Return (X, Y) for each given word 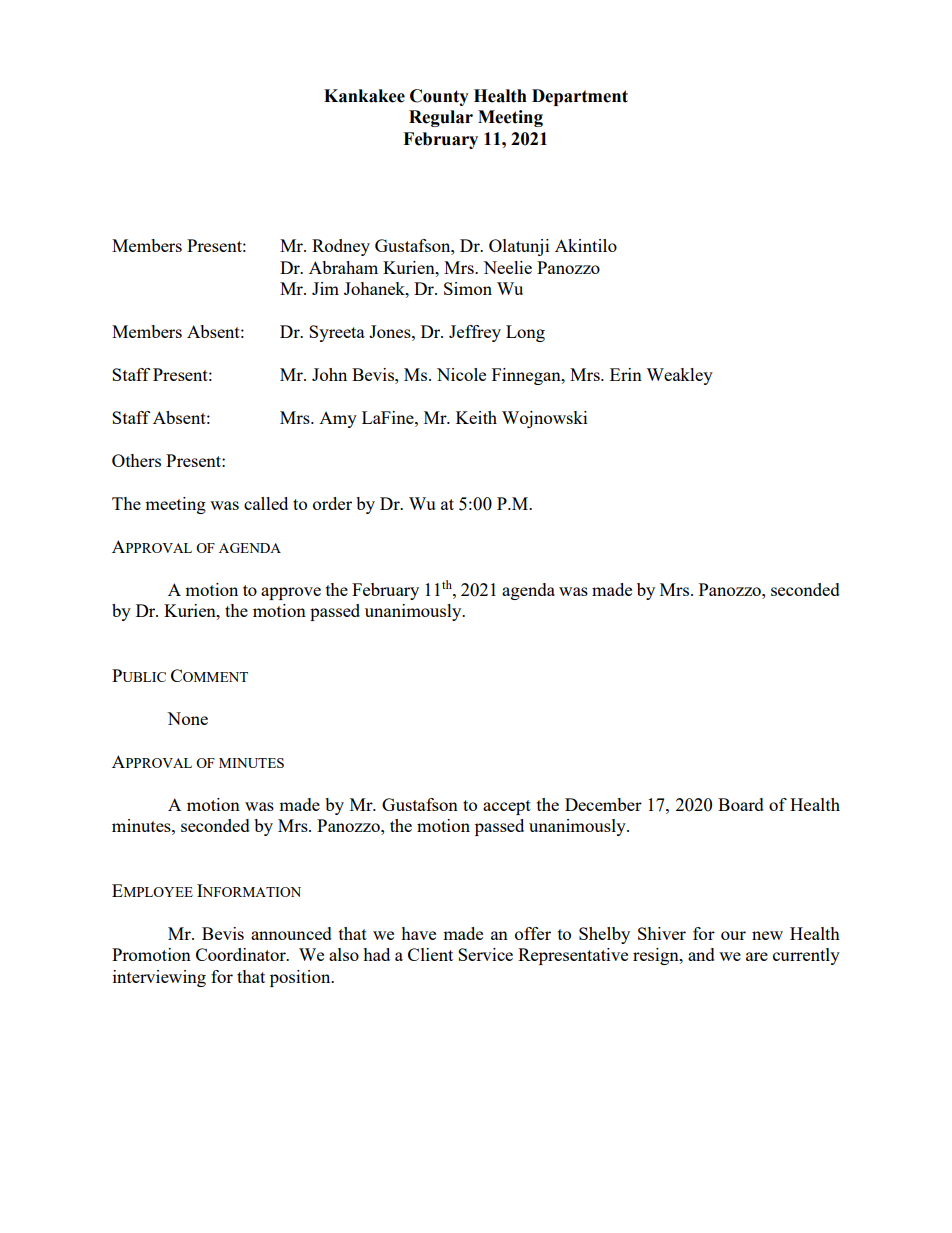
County (439, 97)
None (187, 718)
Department (580, 97)
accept (507, 807)
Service (485, 954)
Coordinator (242, 954)
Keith (476, 417)
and (701, 954)
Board (741, 804)
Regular (441, 118)
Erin (626, 374)
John (329, 374)
